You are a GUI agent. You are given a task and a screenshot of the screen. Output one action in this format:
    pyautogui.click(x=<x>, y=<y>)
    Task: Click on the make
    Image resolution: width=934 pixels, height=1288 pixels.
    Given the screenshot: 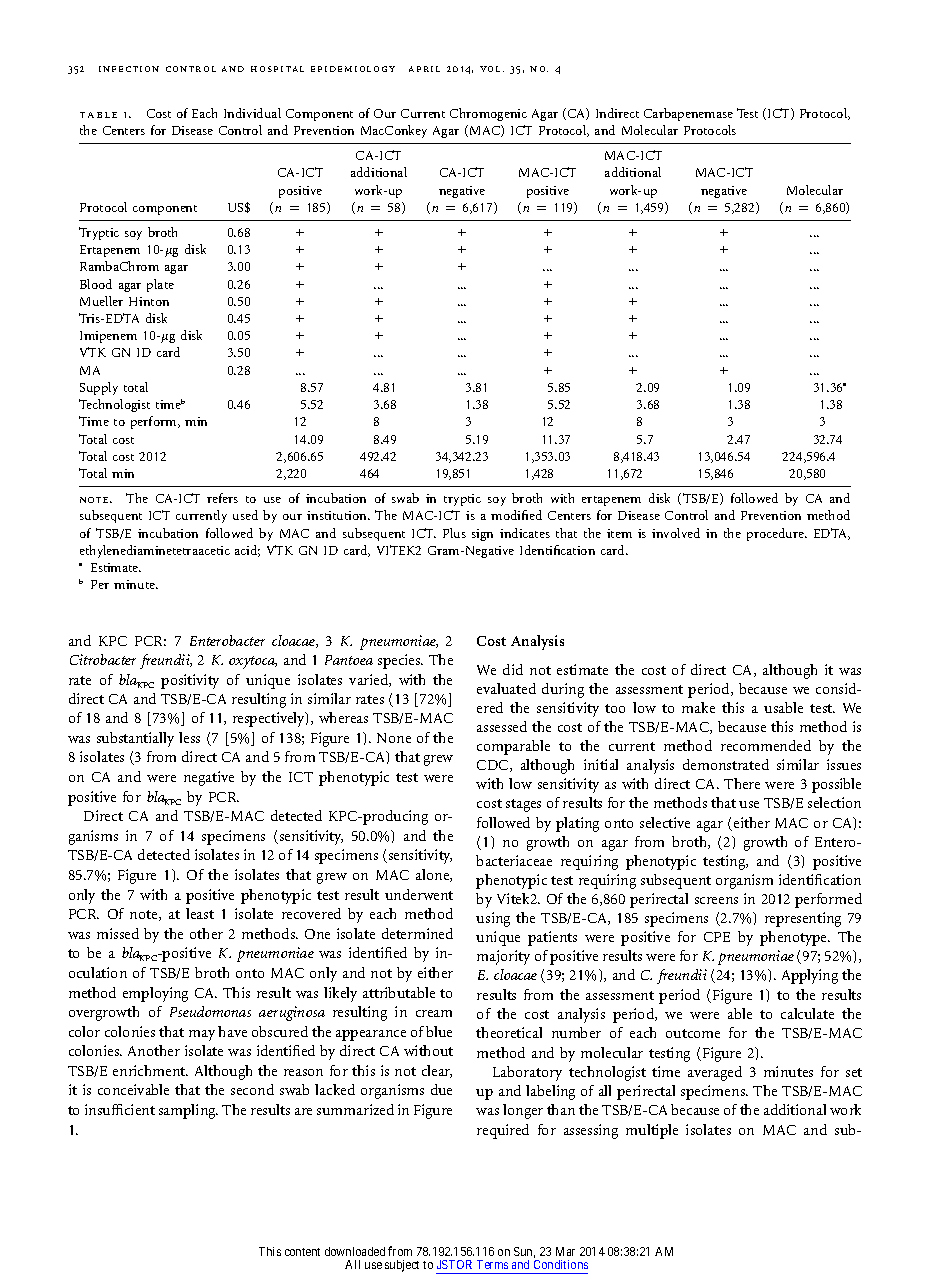 What is the action you would take?
    pyautogui.click(x=698, y=707)
